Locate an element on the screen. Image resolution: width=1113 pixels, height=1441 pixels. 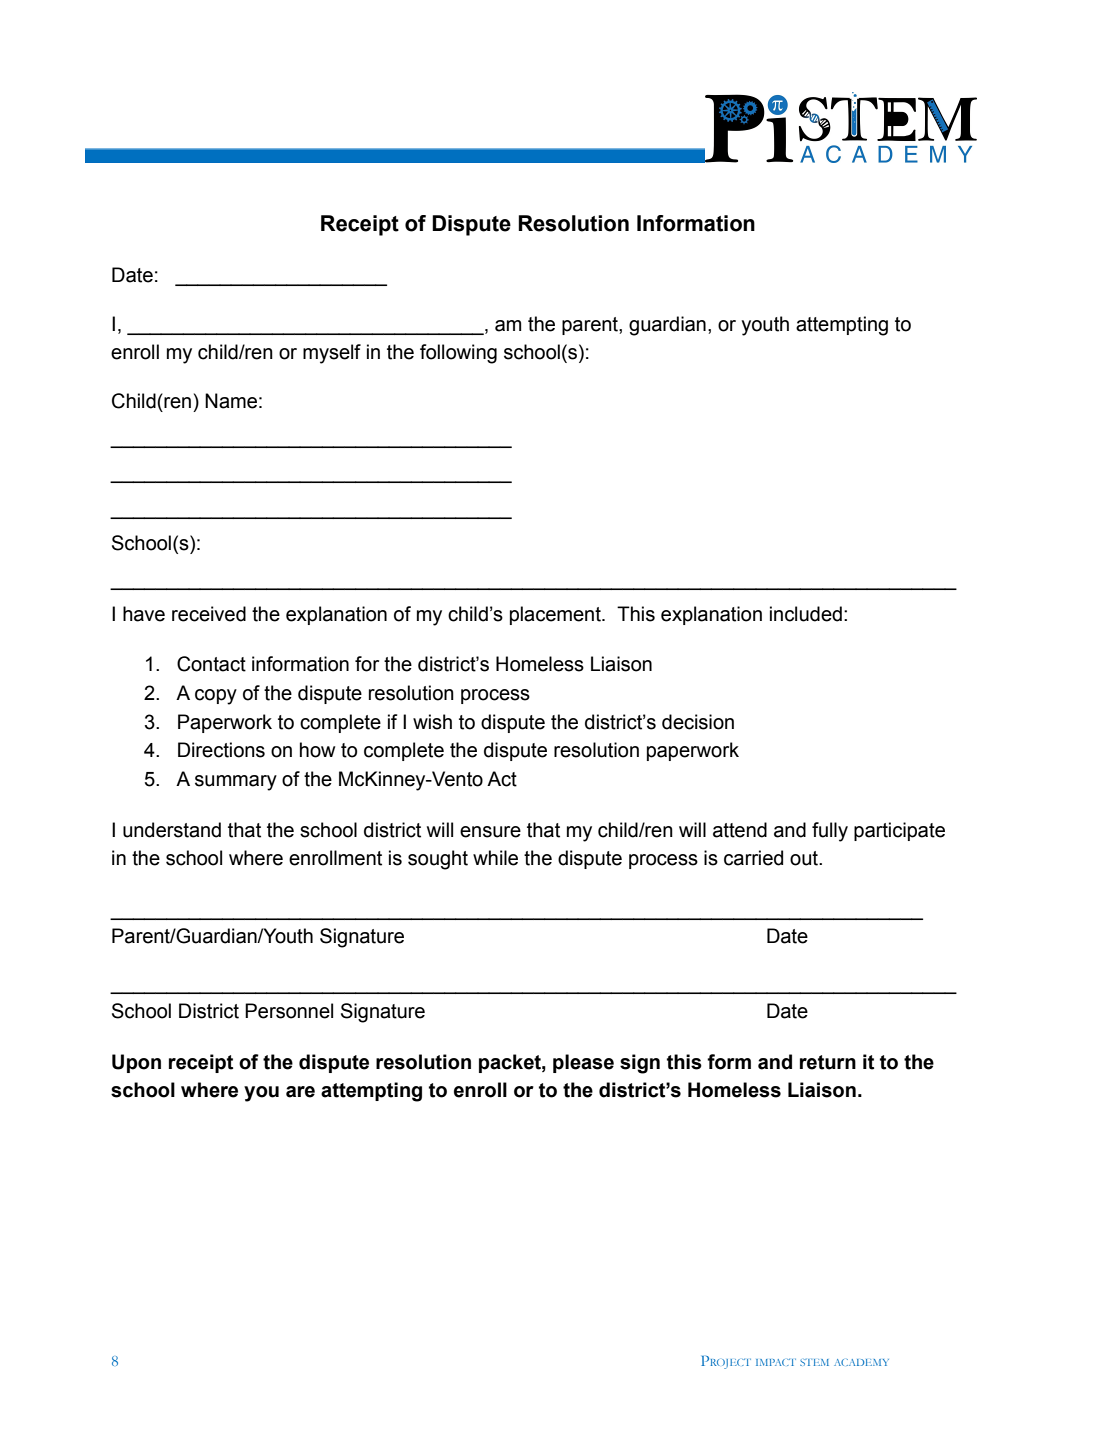
myself is located at coordinates (332, 354).
